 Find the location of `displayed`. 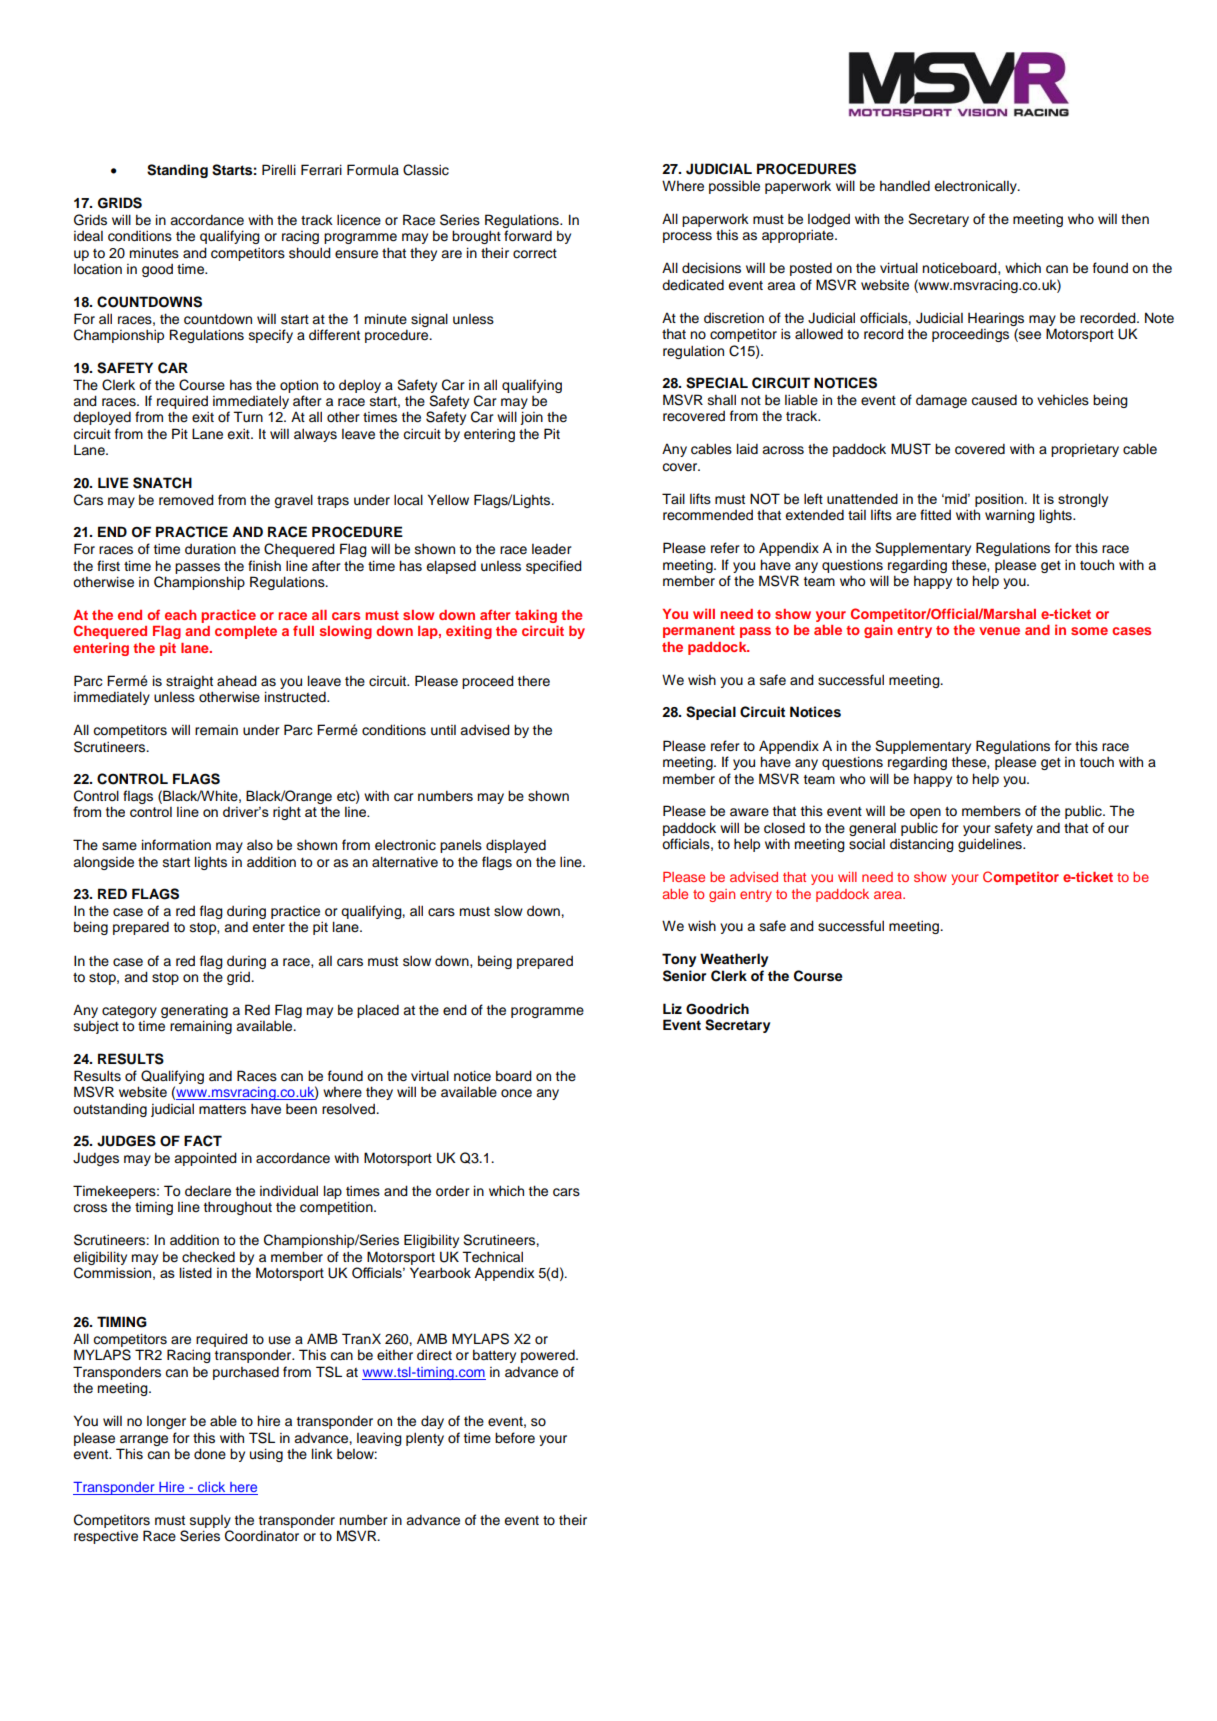

displayed is located at coordinates (516, 846).
